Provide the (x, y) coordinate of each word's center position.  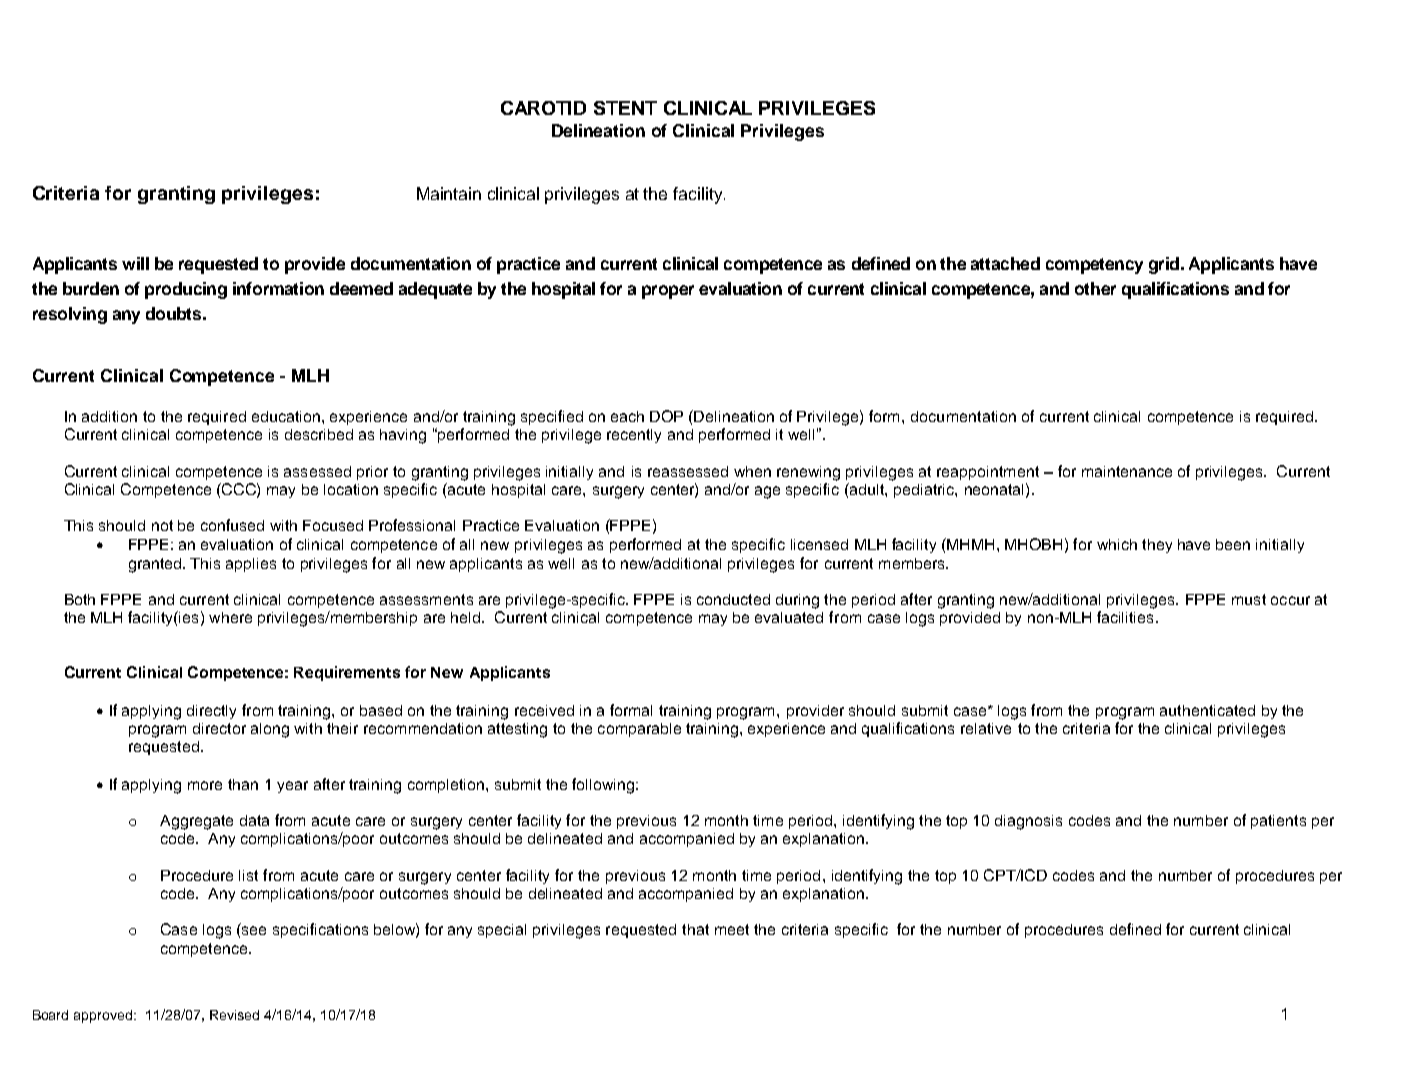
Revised (234, 1015)
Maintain (449, 193)
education (286, 416)
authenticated (1207, 710)
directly (211, 712)
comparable (639, 730)
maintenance (1127, 471)
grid (1164, 265)
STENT (625, 108)
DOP (666, 416)
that (695, 929)
